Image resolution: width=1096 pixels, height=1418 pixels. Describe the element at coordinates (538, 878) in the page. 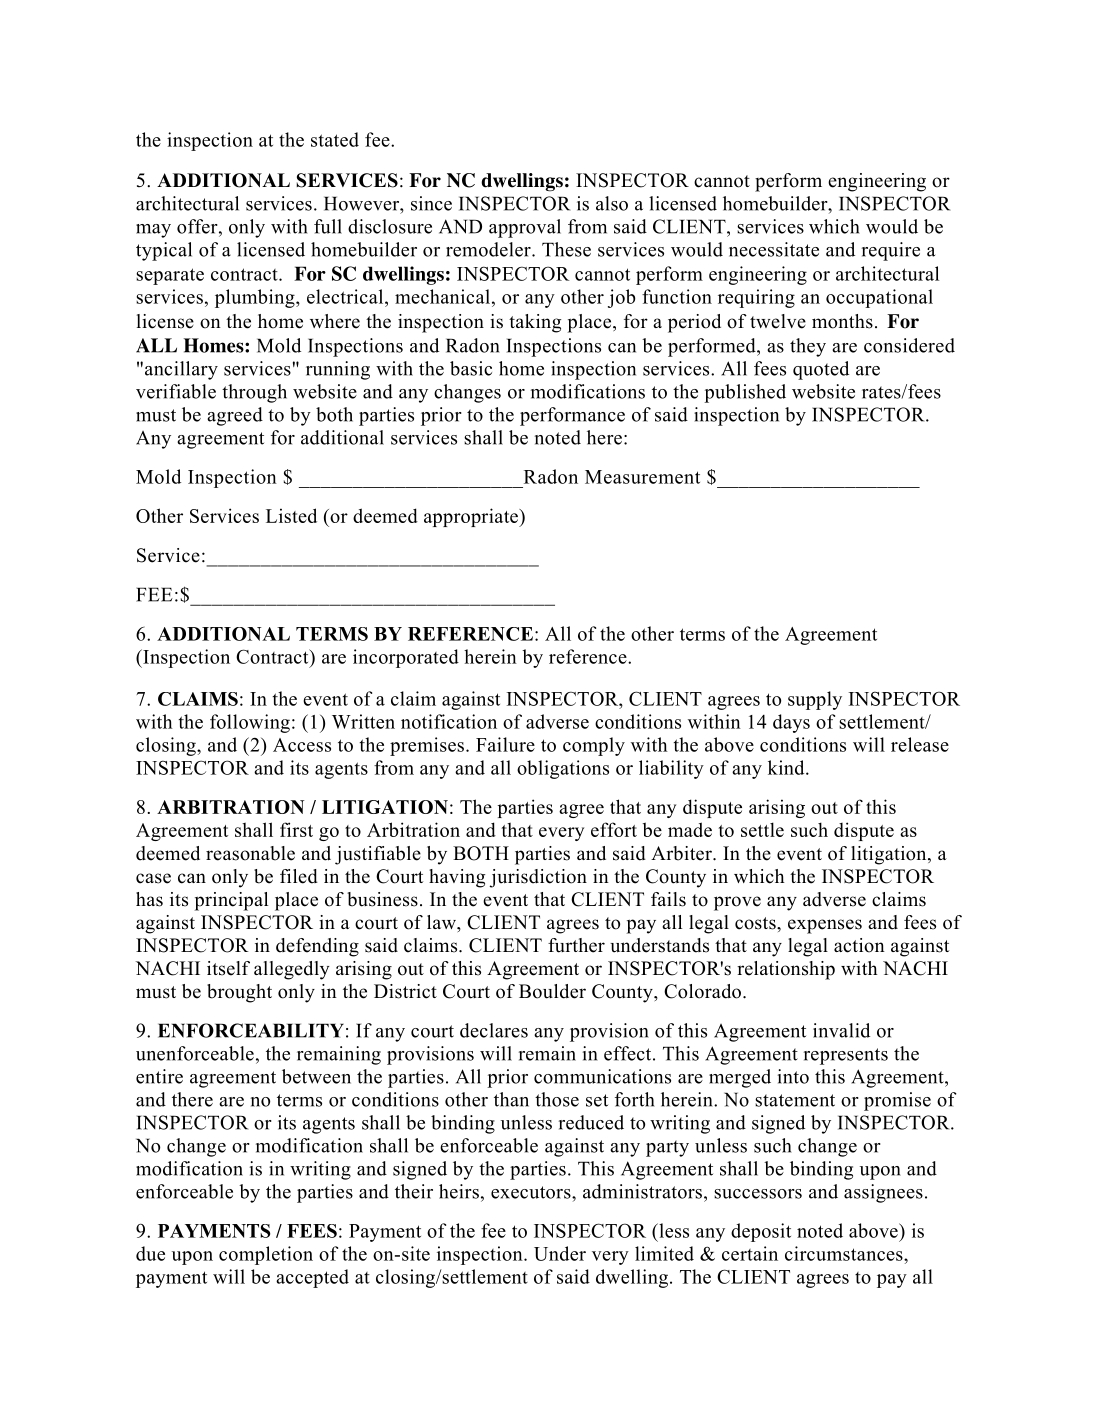

I see `jurisdiction` at that location.
